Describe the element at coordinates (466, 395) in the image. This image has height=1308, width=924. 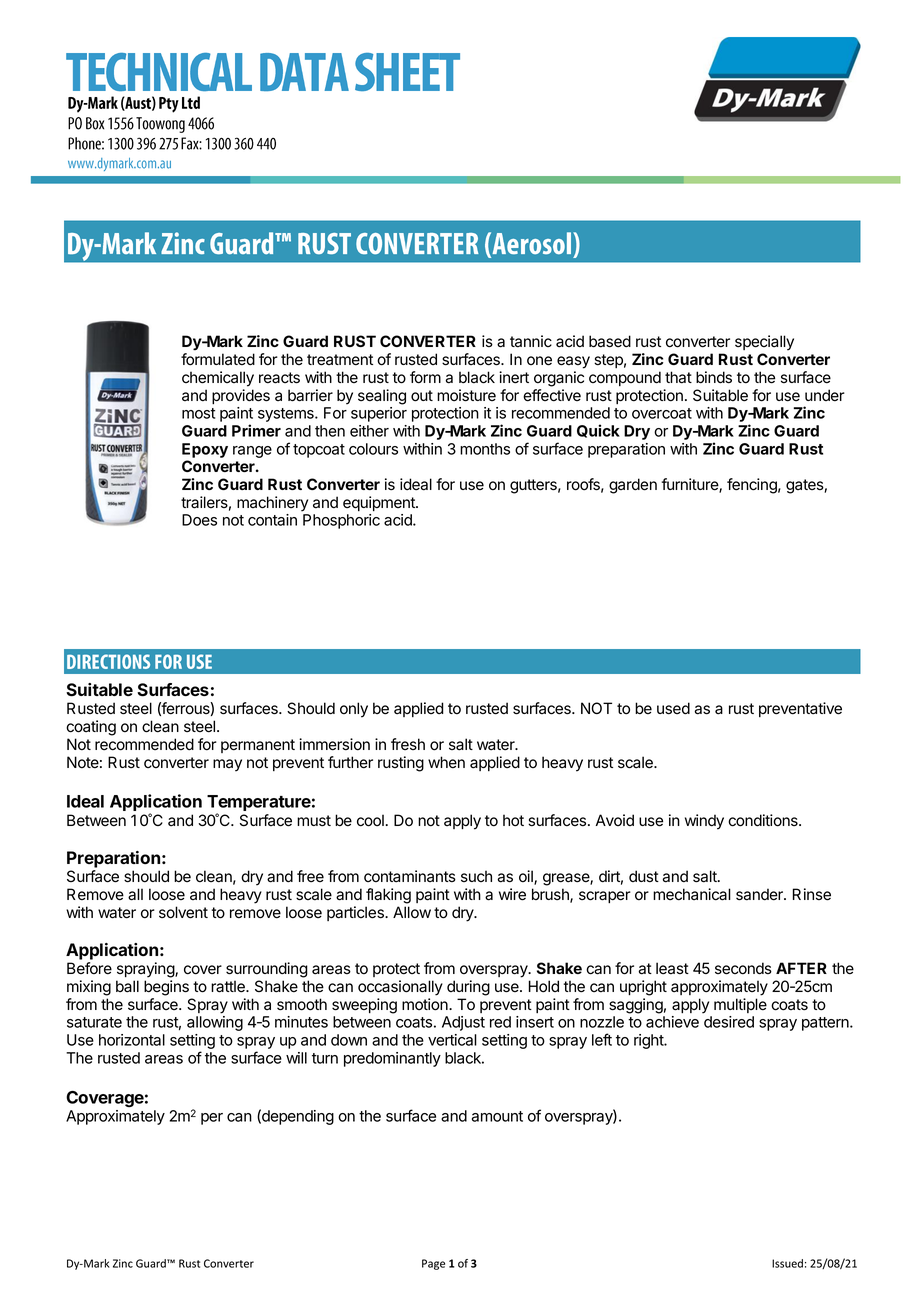
I see `moisture` at that location.
